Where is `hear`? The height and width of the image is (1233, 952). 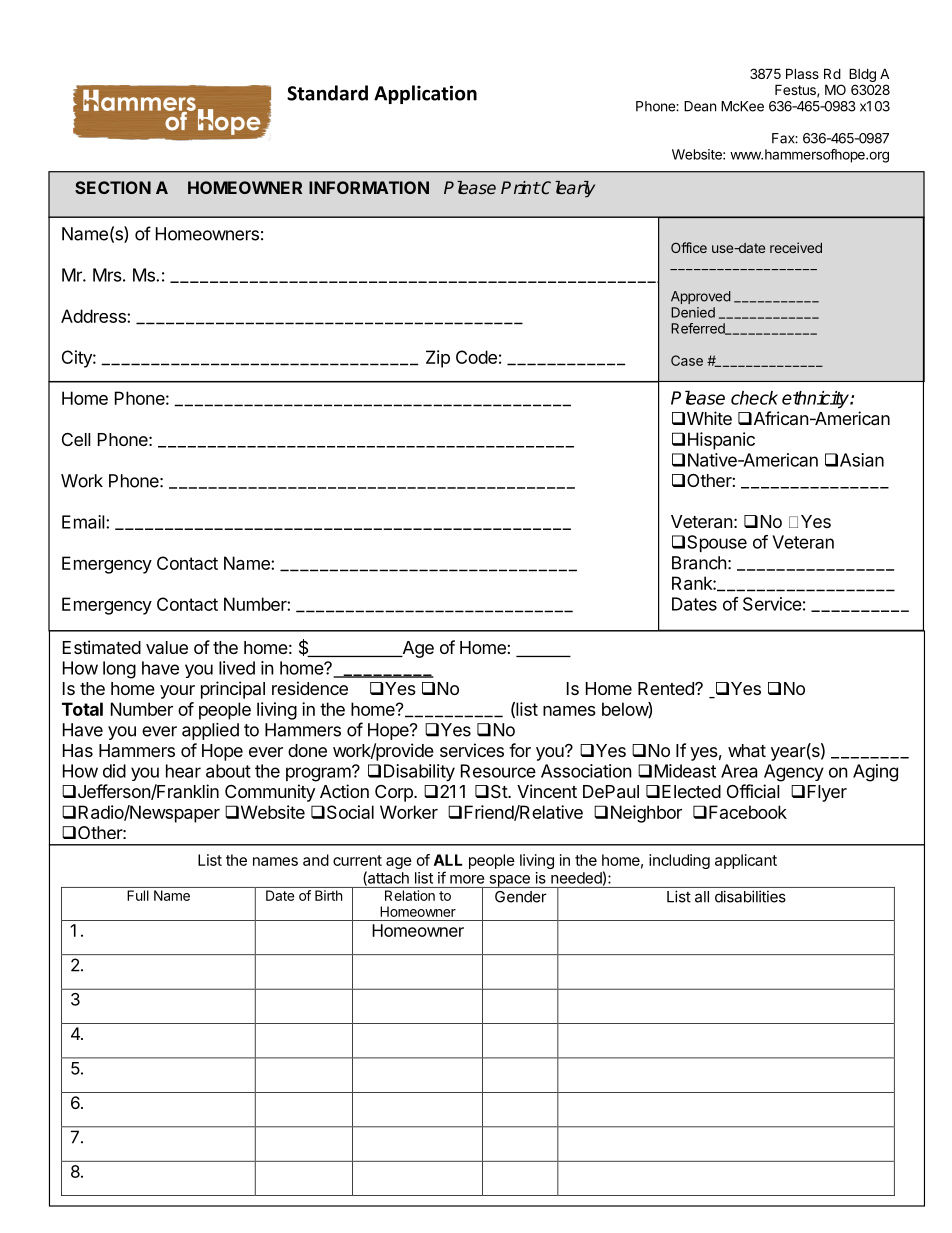
hear is located at coordinates (183, 771).
